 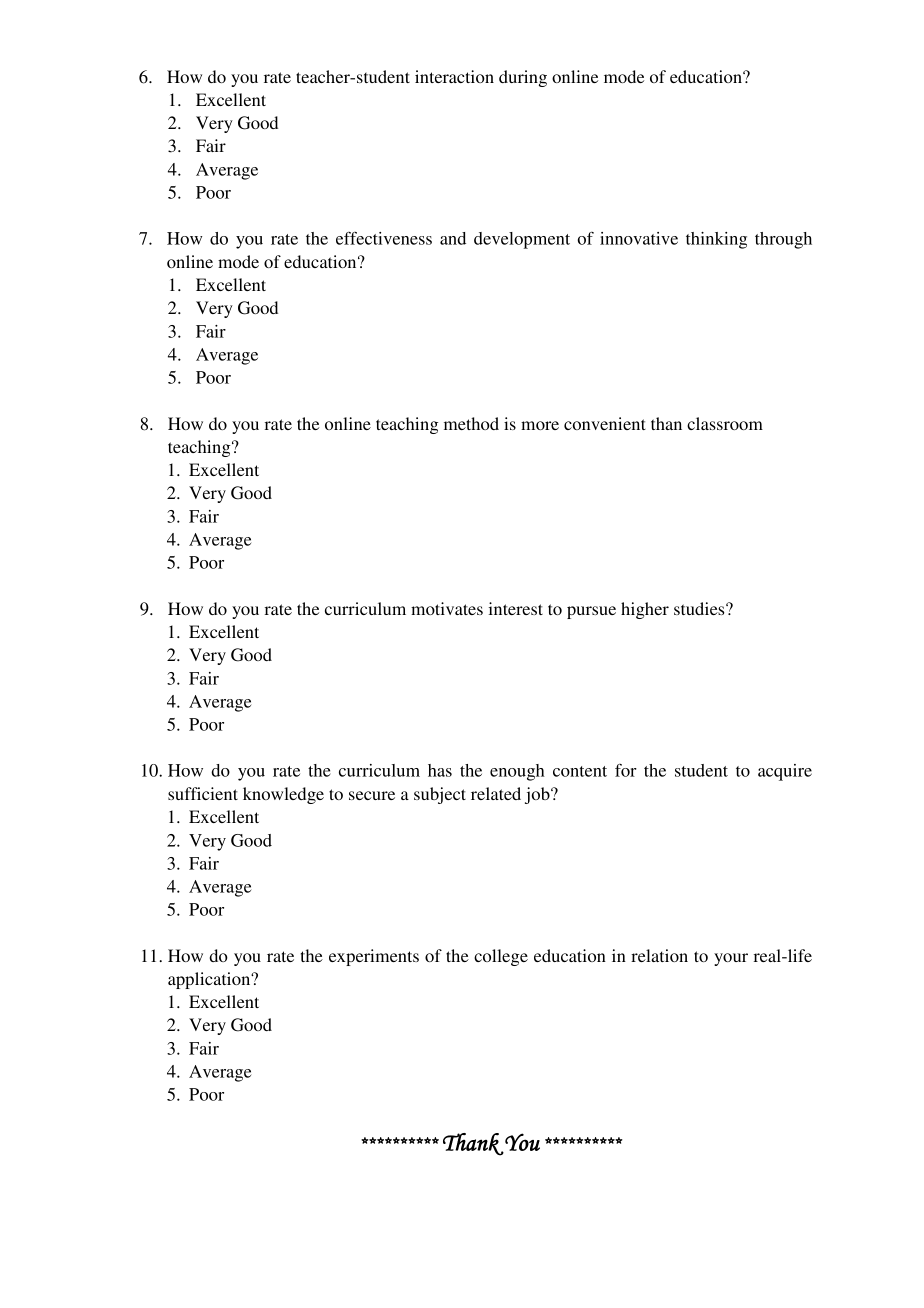 What do you see at coordinates (501, 957) in the document?
I see `college` at bounding box center [501, 957].
